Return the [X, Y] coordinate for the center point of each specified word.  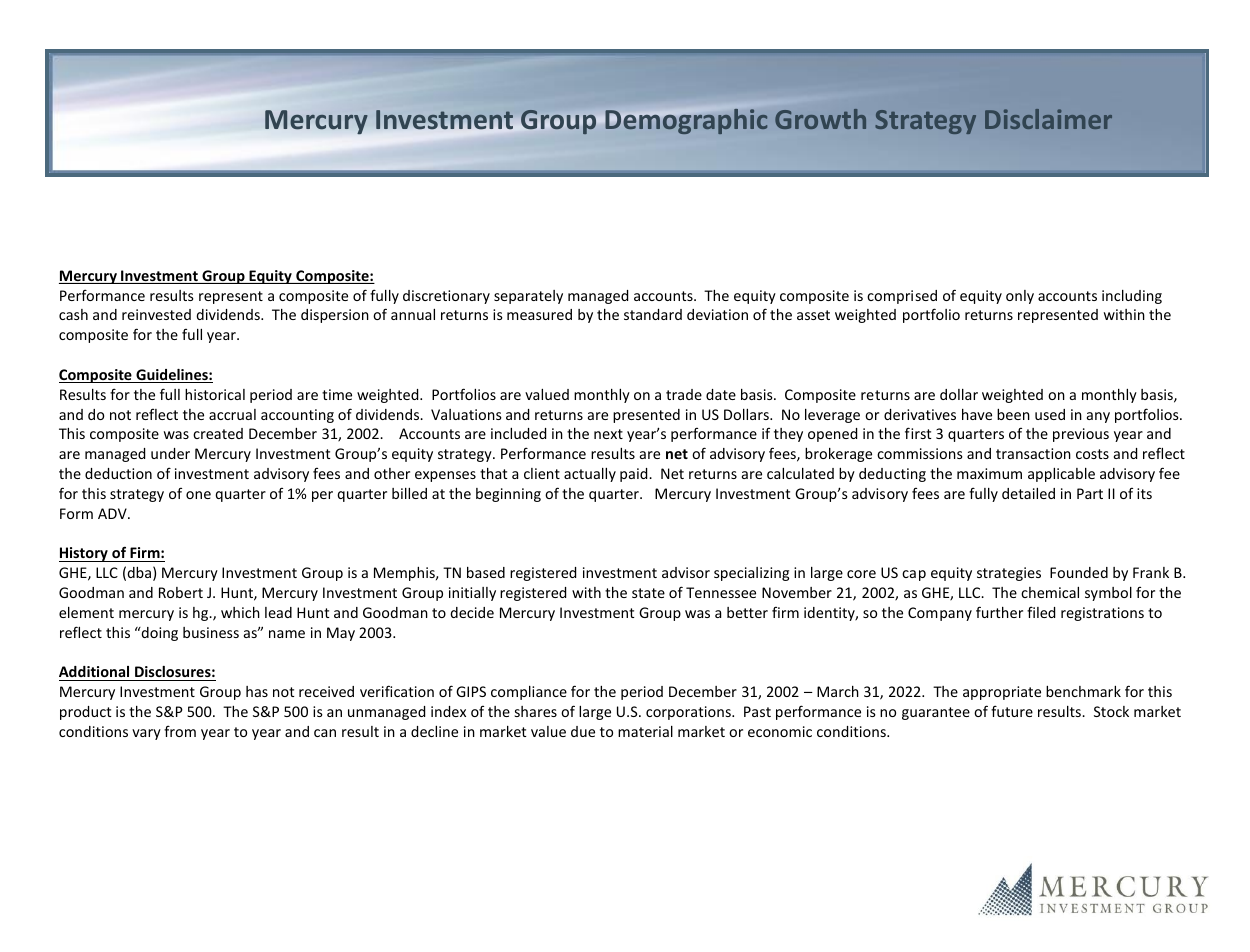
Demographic [686, 121]
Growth [820, 119]
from [180, 731]
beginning [508, 495]
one [198, 495]
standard [653, 314]
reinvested [156, 314]
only [1020, 297]
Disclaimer [1048, 119]
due [583, 731]
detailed [1028, 493]
